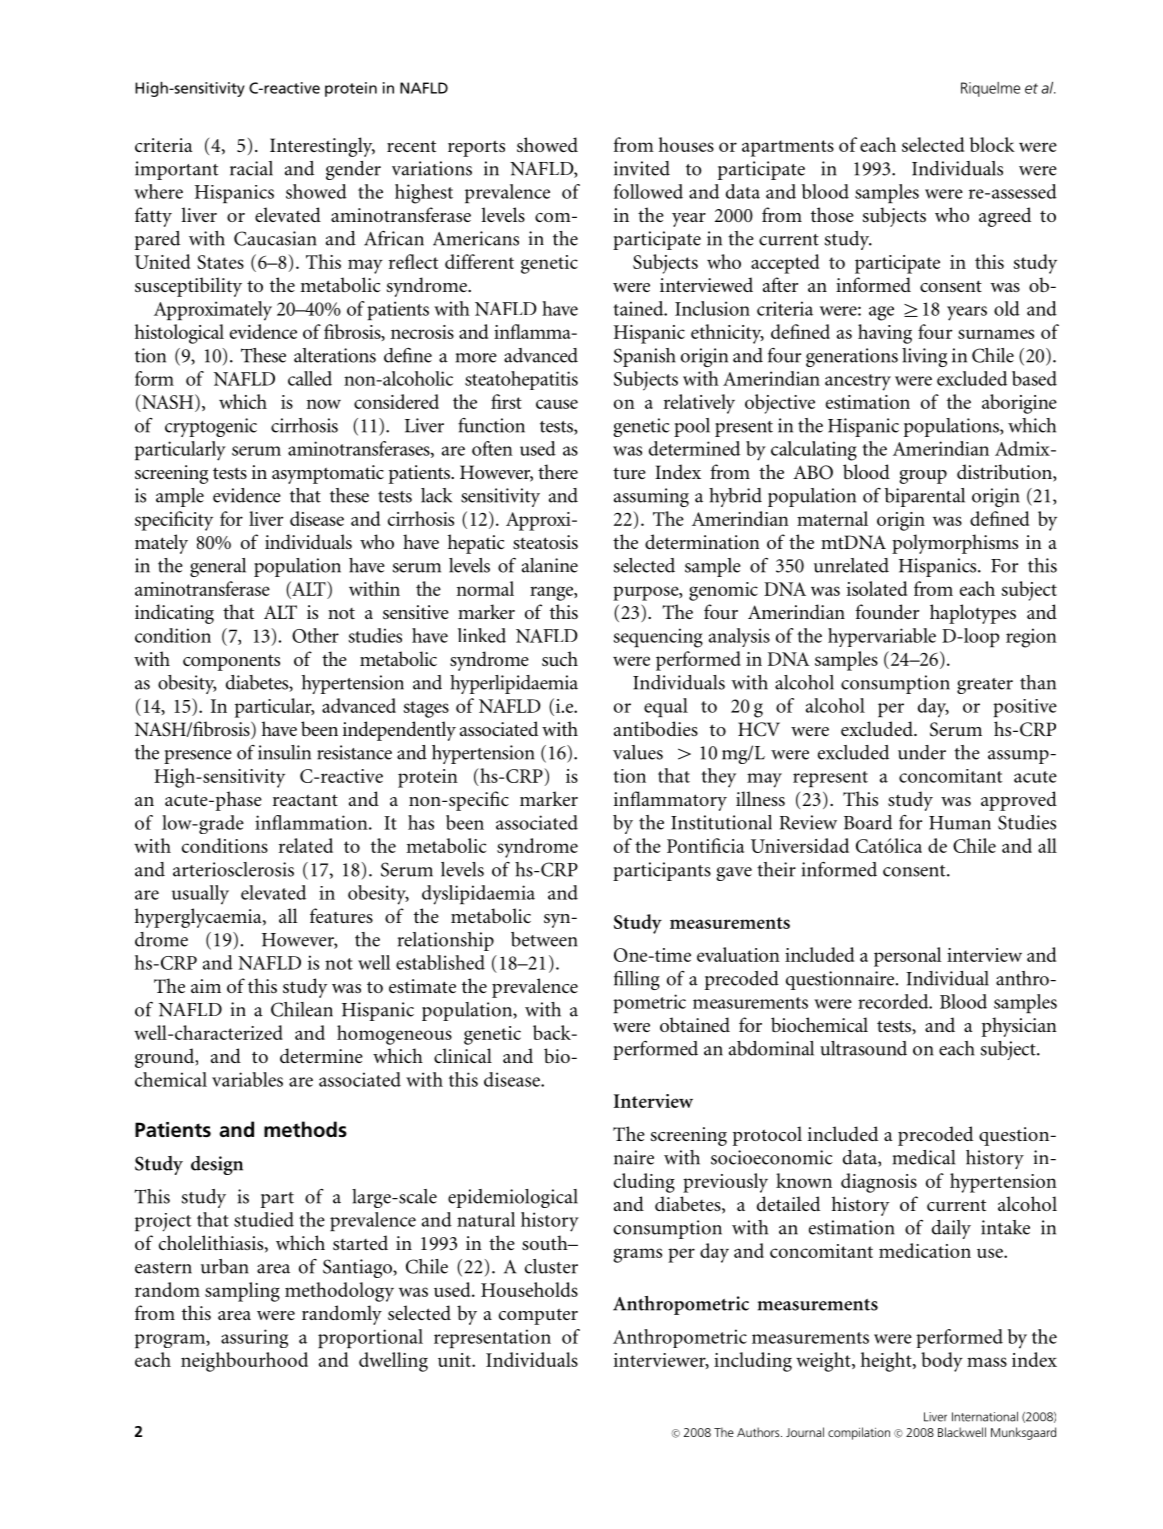  I want to click on clinical, so click(463, 1055).
